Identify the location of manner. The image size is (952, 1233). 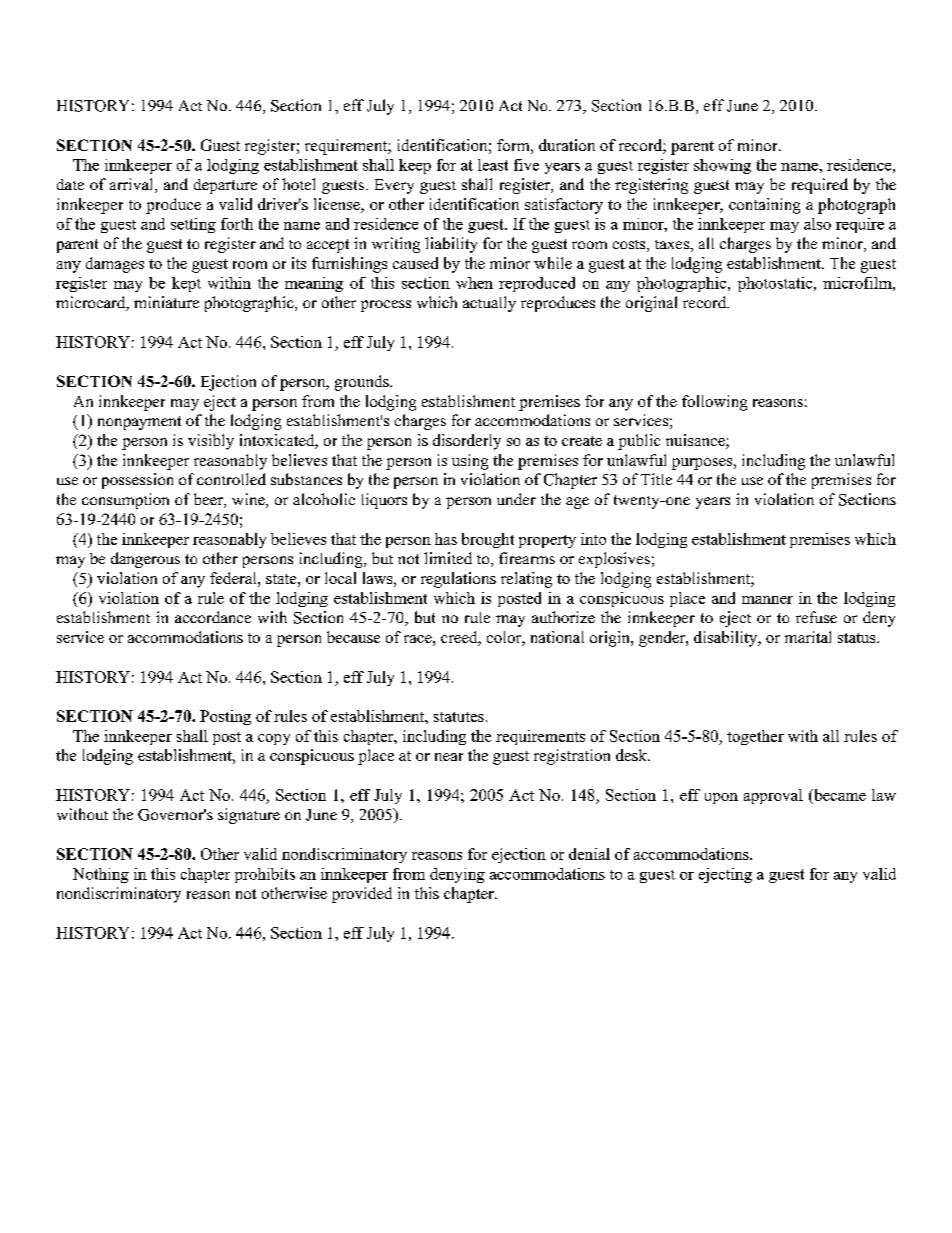
(767, 600).
